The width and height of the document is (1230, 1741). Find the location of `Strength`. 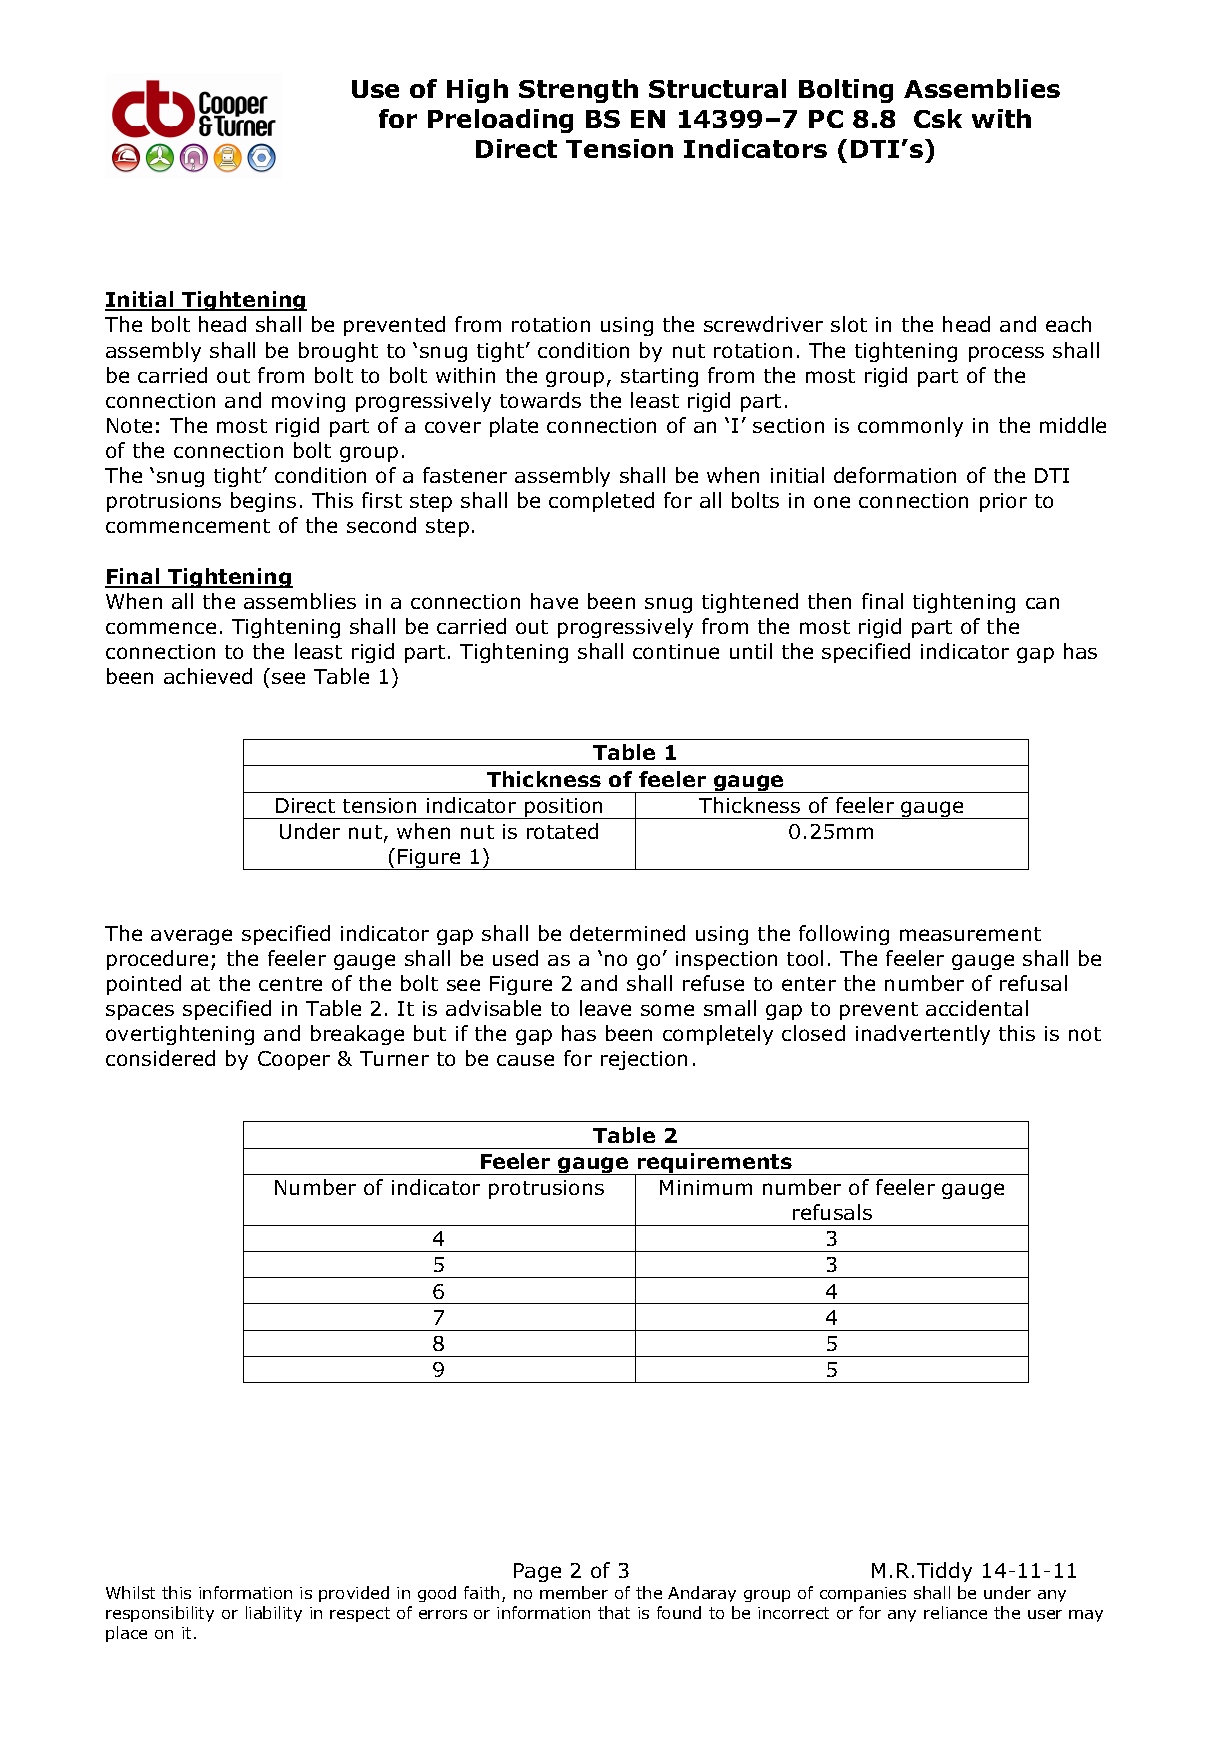

Strength is located at coordinates (578, 91).
